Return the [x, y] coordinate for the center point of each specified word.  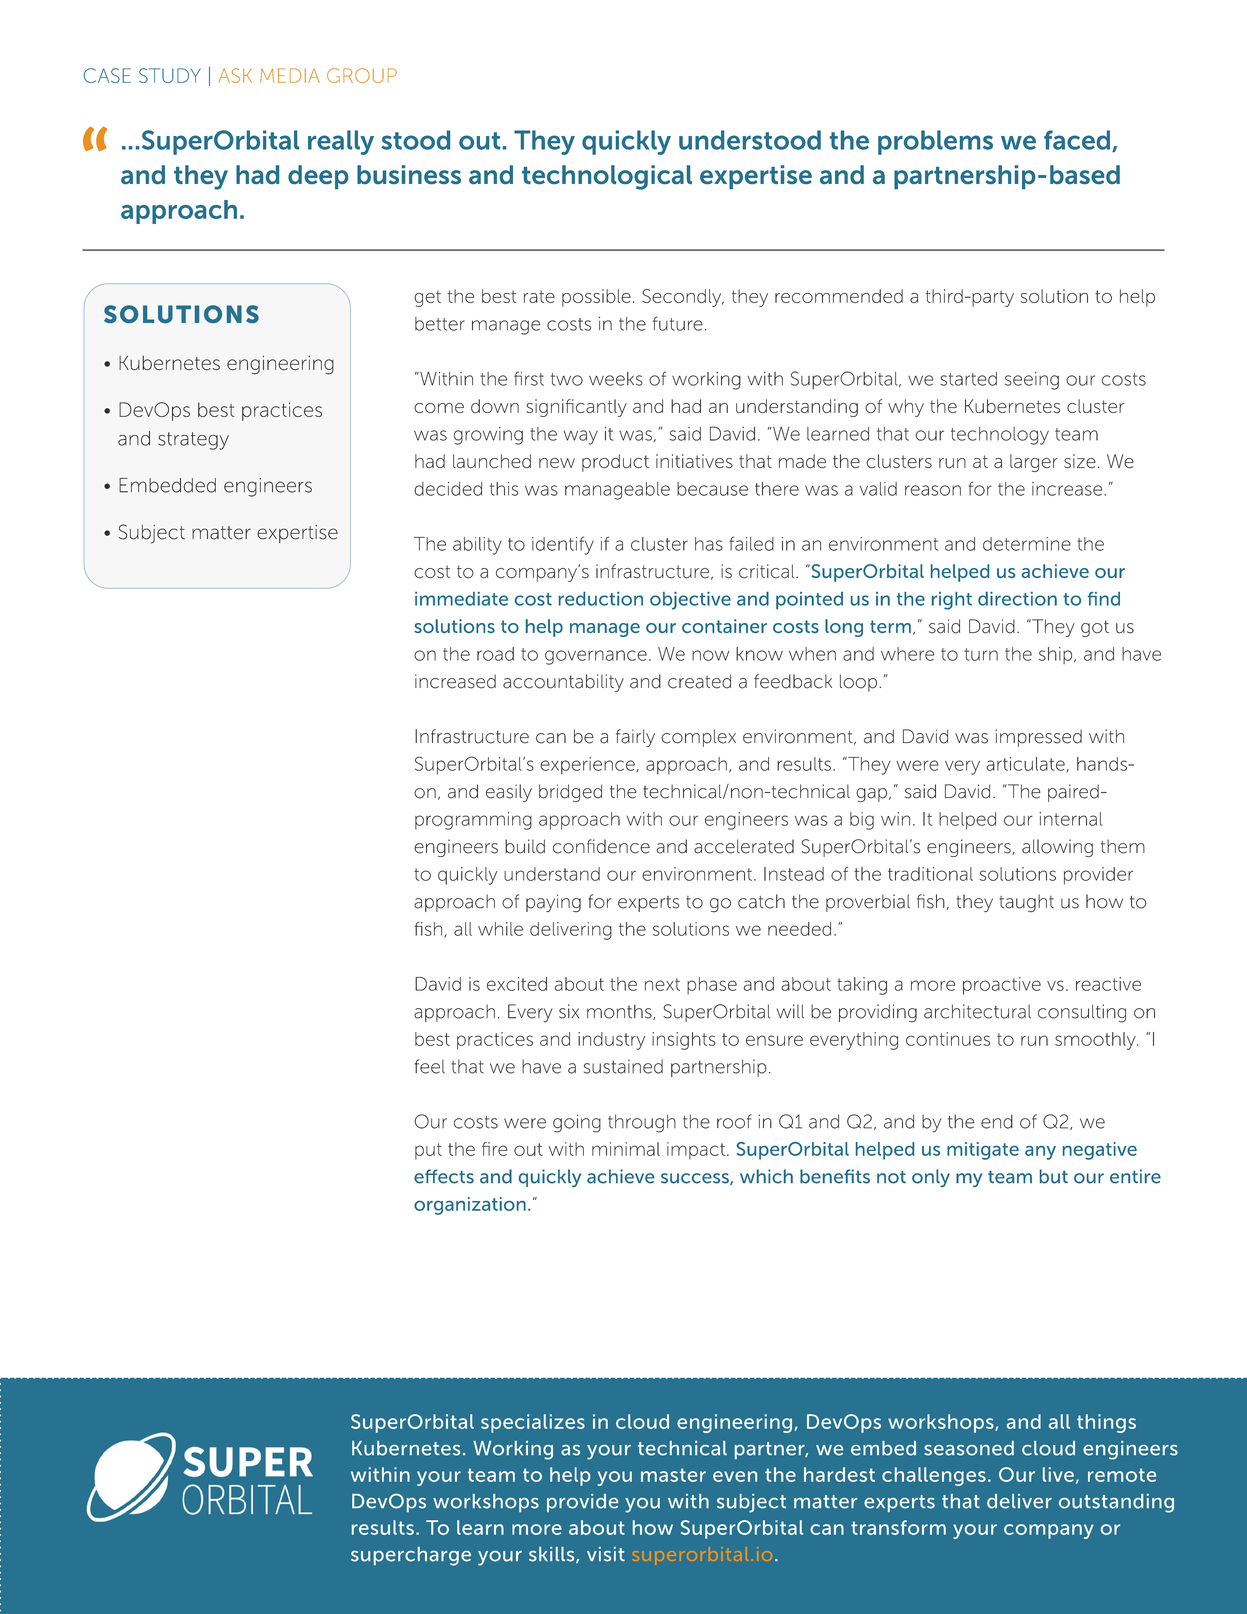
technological [607, 177]
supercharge [411, 1556]
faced [1078, 141]
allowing [1057, 848]
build [525, 846]
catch [761, 901]
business [409, 174]
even [735, 1476]
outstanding [1116, 1503]
